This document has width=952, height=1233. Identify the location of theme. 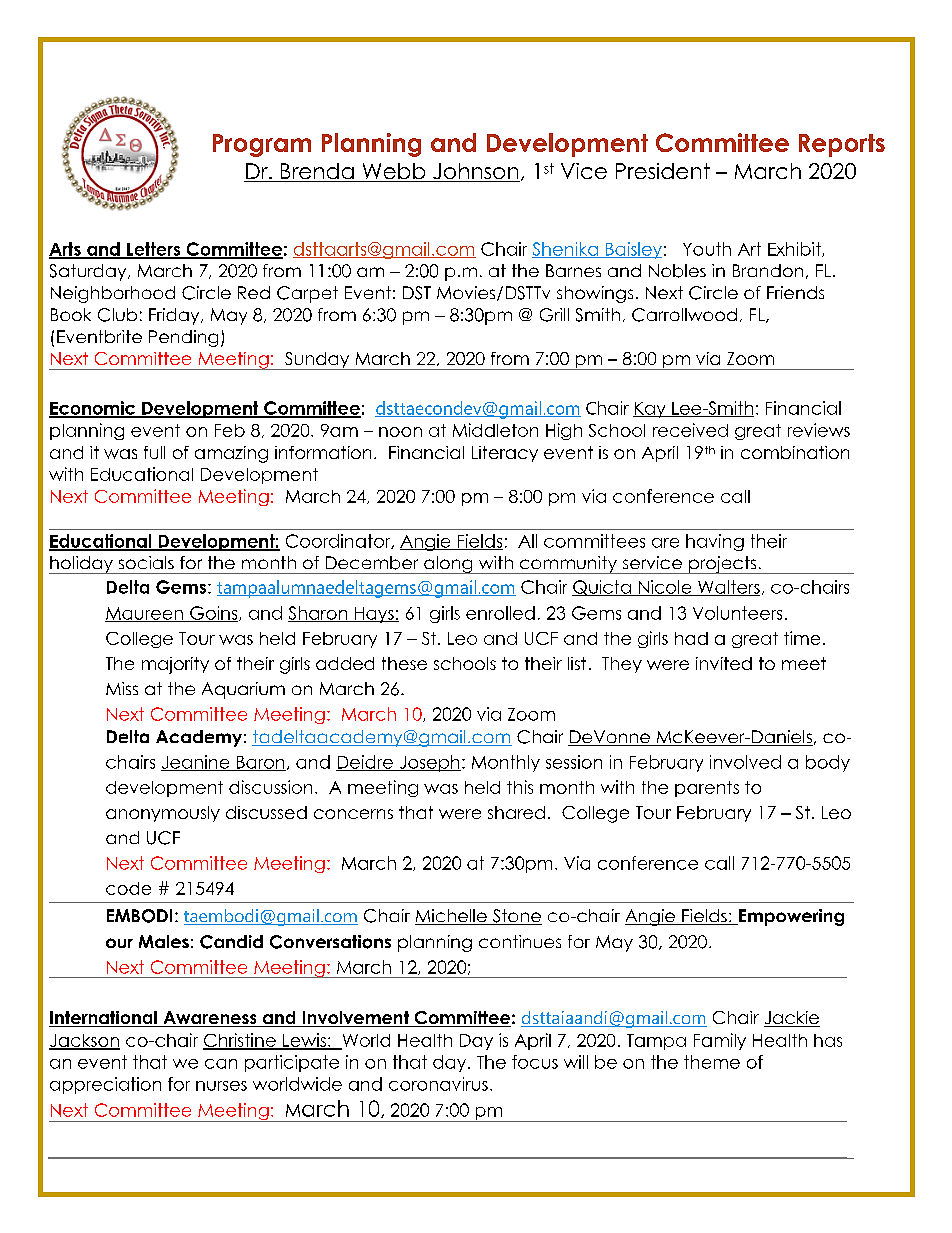
(712, 1062).
